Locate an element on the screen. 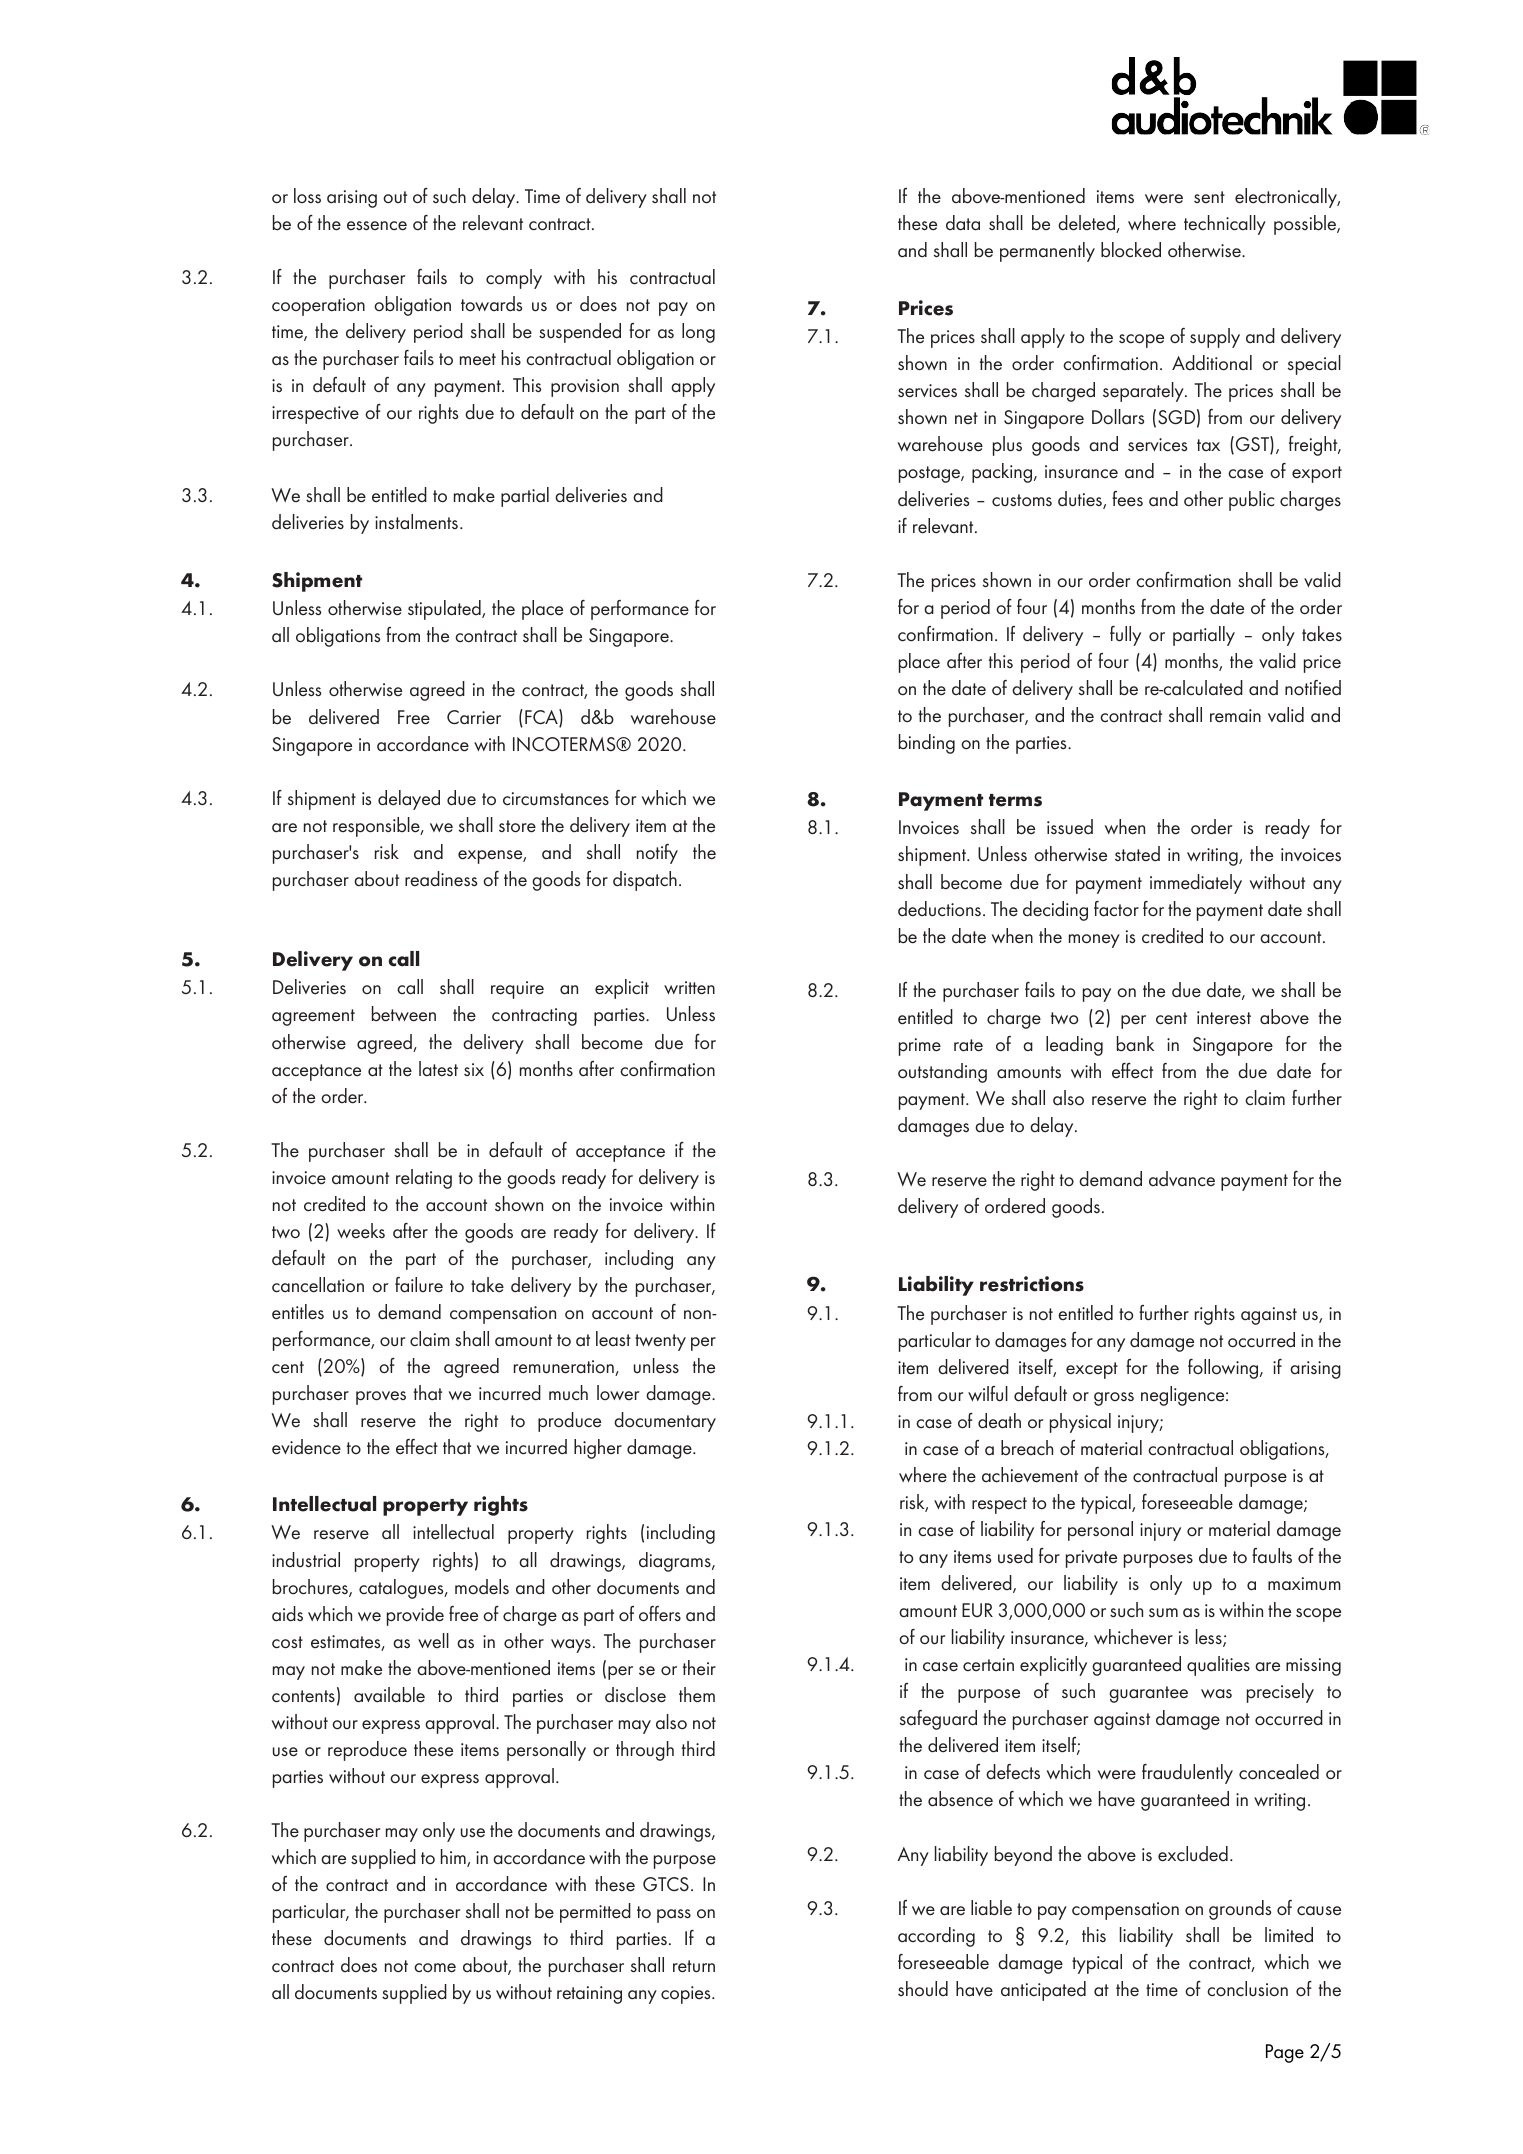  binding is located at coordinates (927, 744).
